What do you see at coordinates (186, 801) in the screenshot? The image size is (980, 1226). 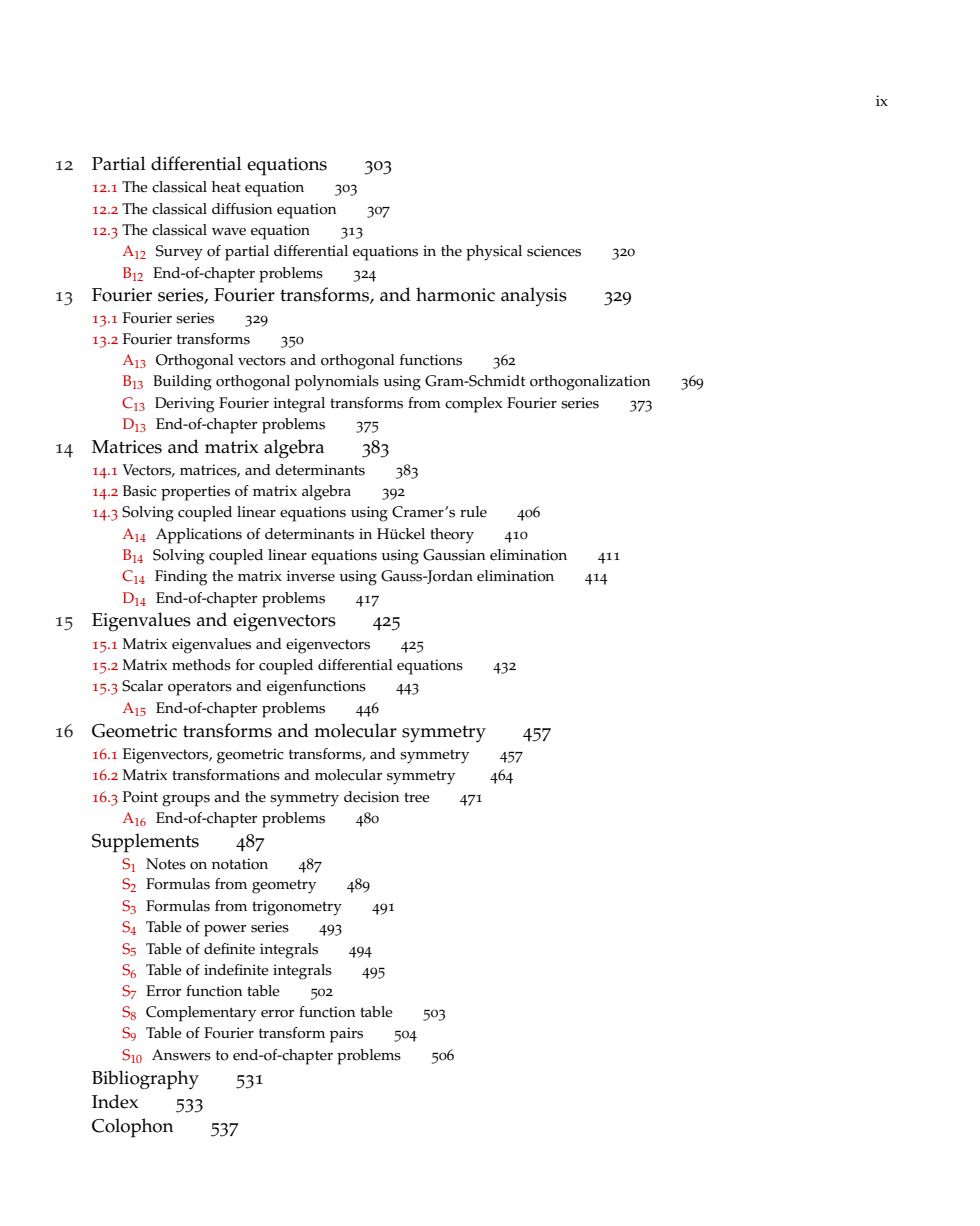 I see `groups` at bounding box center [186, 801].
